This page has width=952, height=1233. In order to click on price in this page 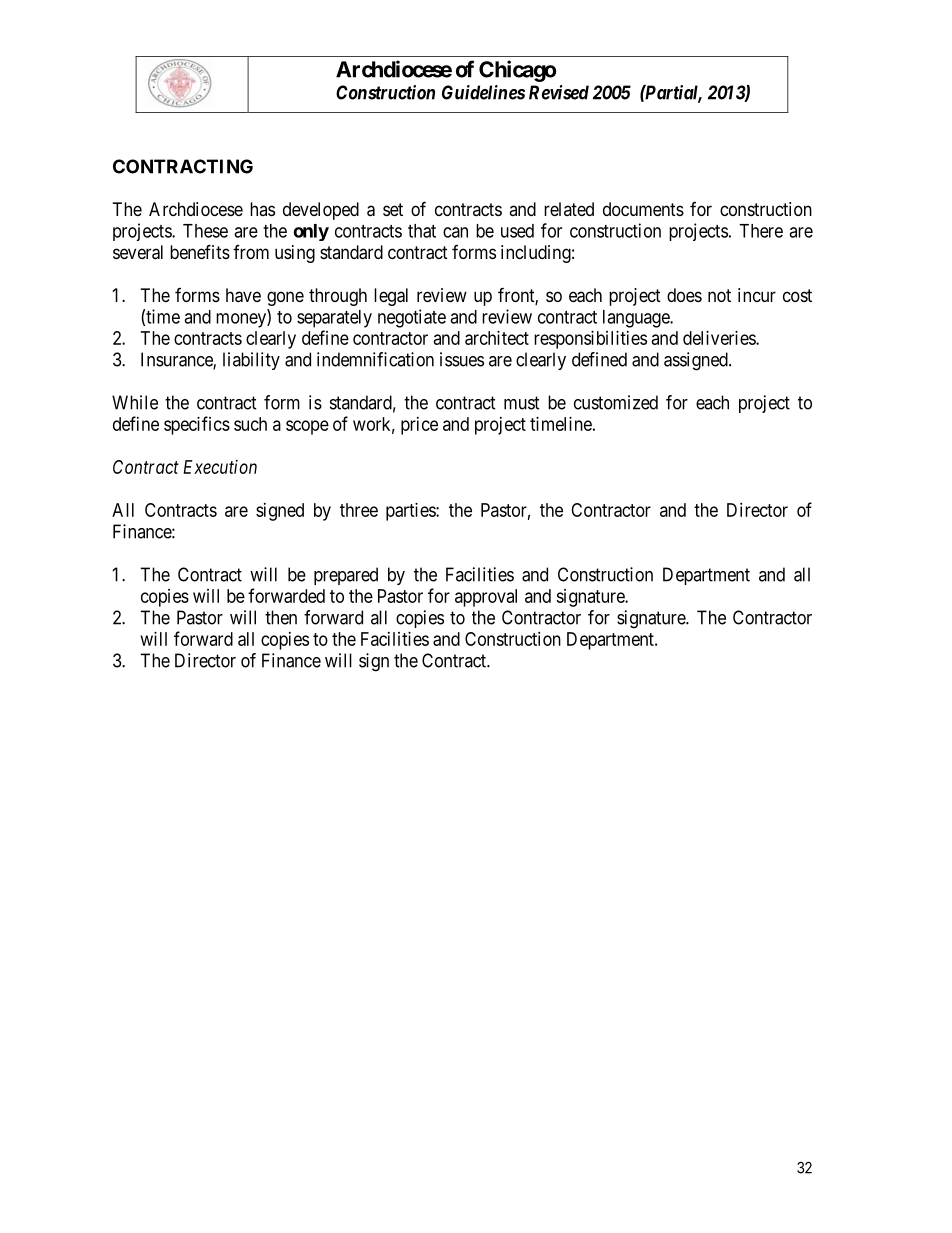, I will do `click(419, 426)`.
